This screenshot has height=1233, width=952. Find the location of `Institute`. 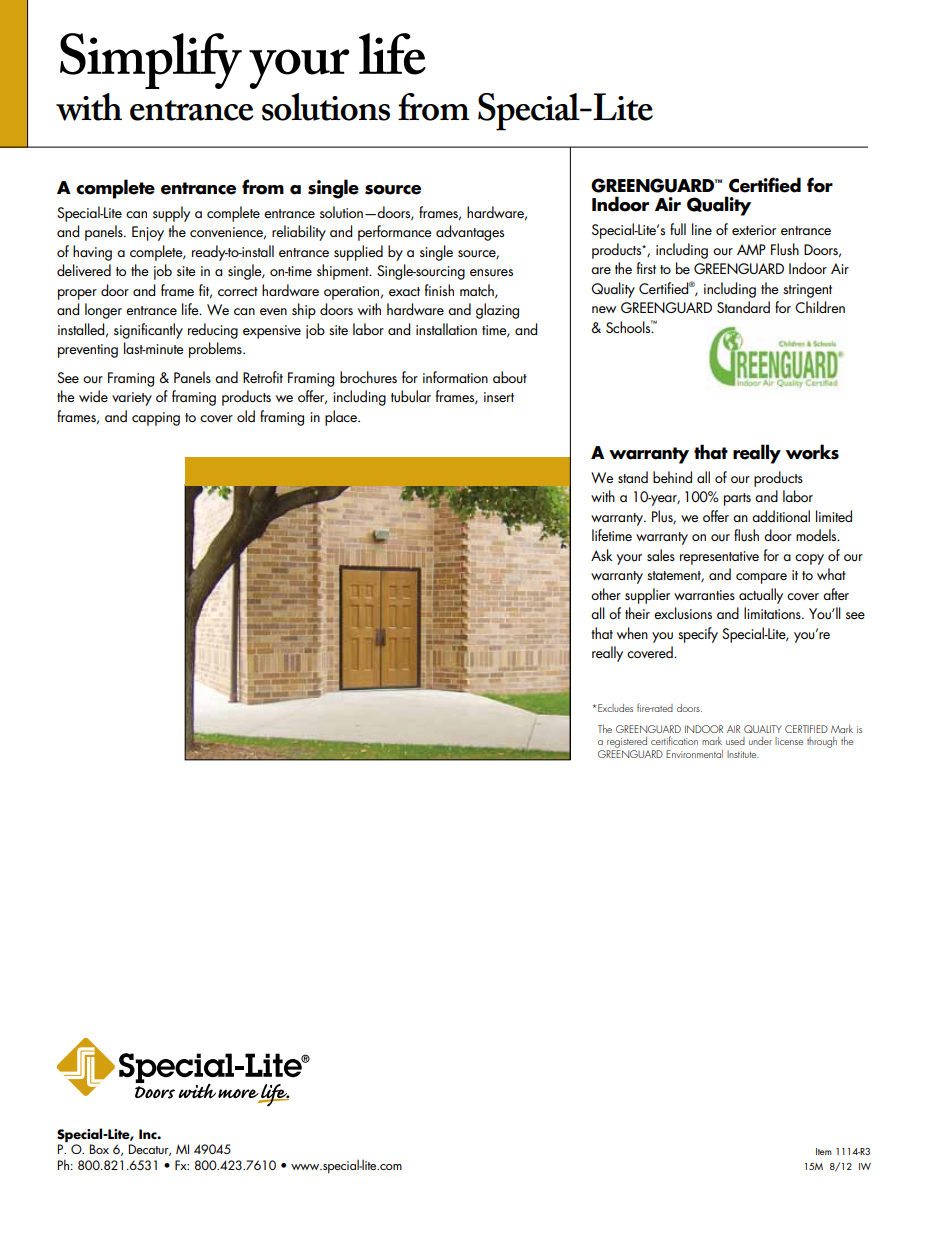

Institute is located at coordinates (743, 754).
